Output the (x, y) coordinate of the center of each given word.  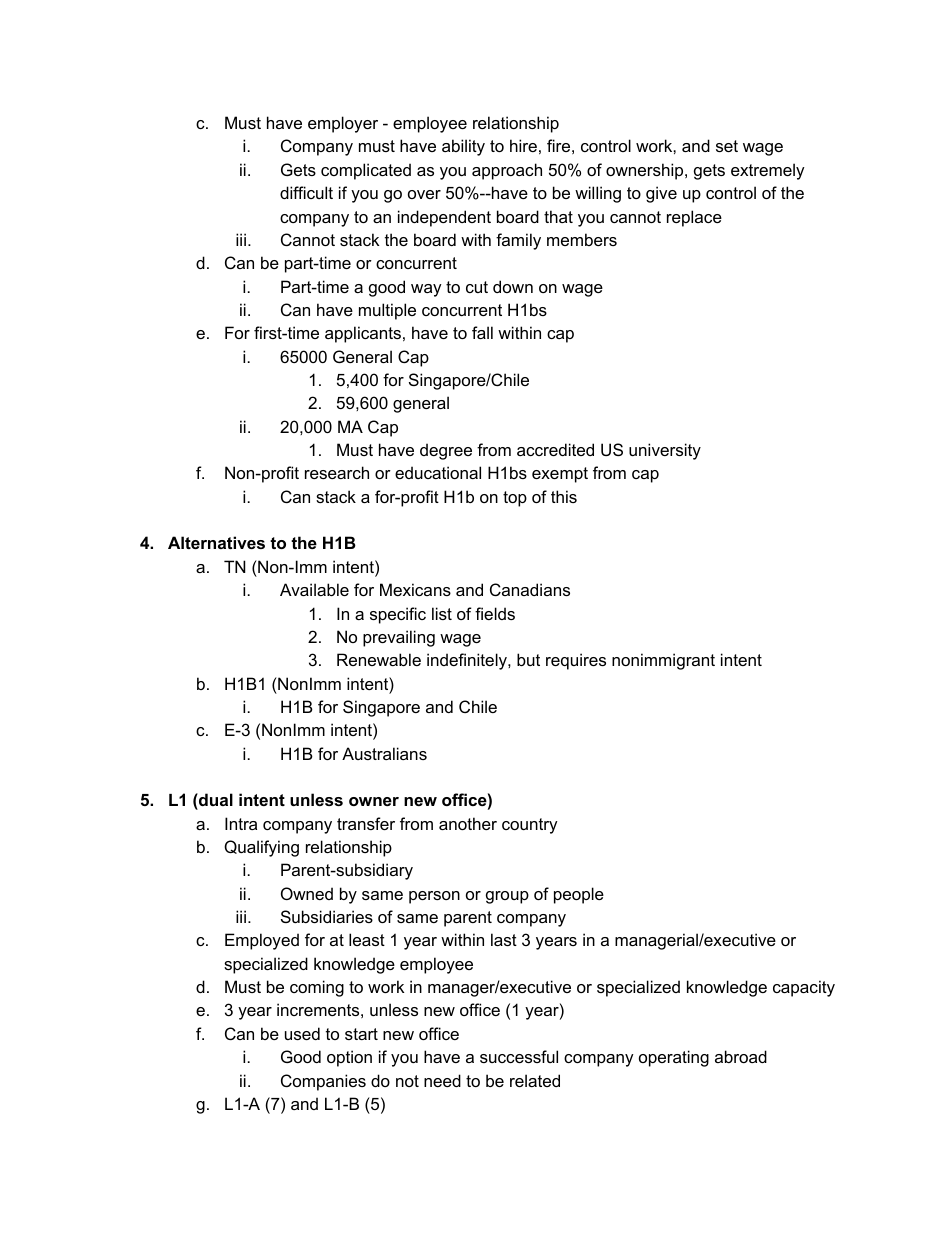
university (665, 451)
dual (215, 799)
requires (576, 661)
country (530, 826)
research (337, 472)
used (302, 1033)
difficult (306, 192)
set (727, 146)
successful (519, 1056)
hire (523, 145)
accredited (555, 449)
